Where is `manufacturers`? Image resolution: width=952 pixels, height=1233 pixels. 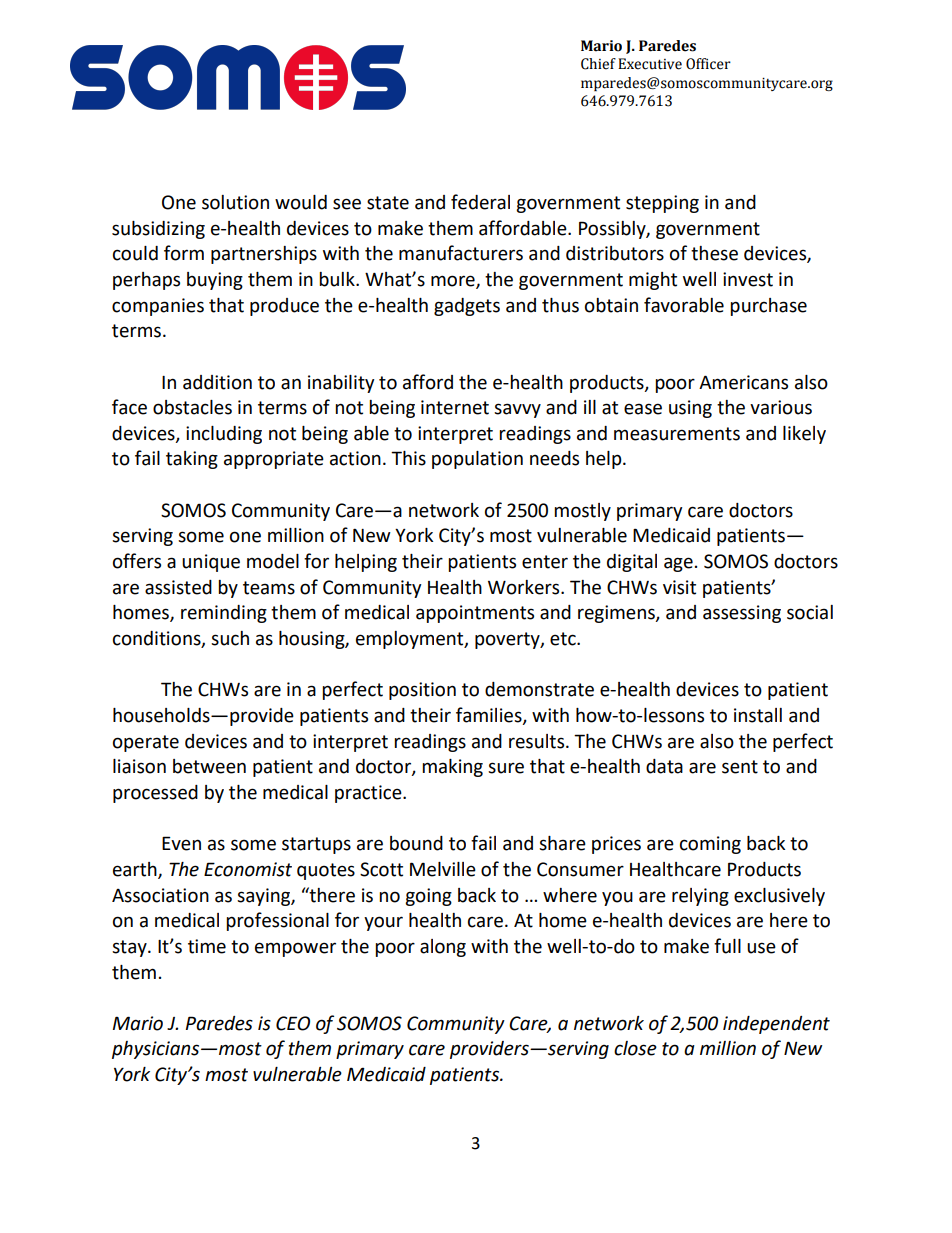 manufacturers is located at coordinates (461, 253).
